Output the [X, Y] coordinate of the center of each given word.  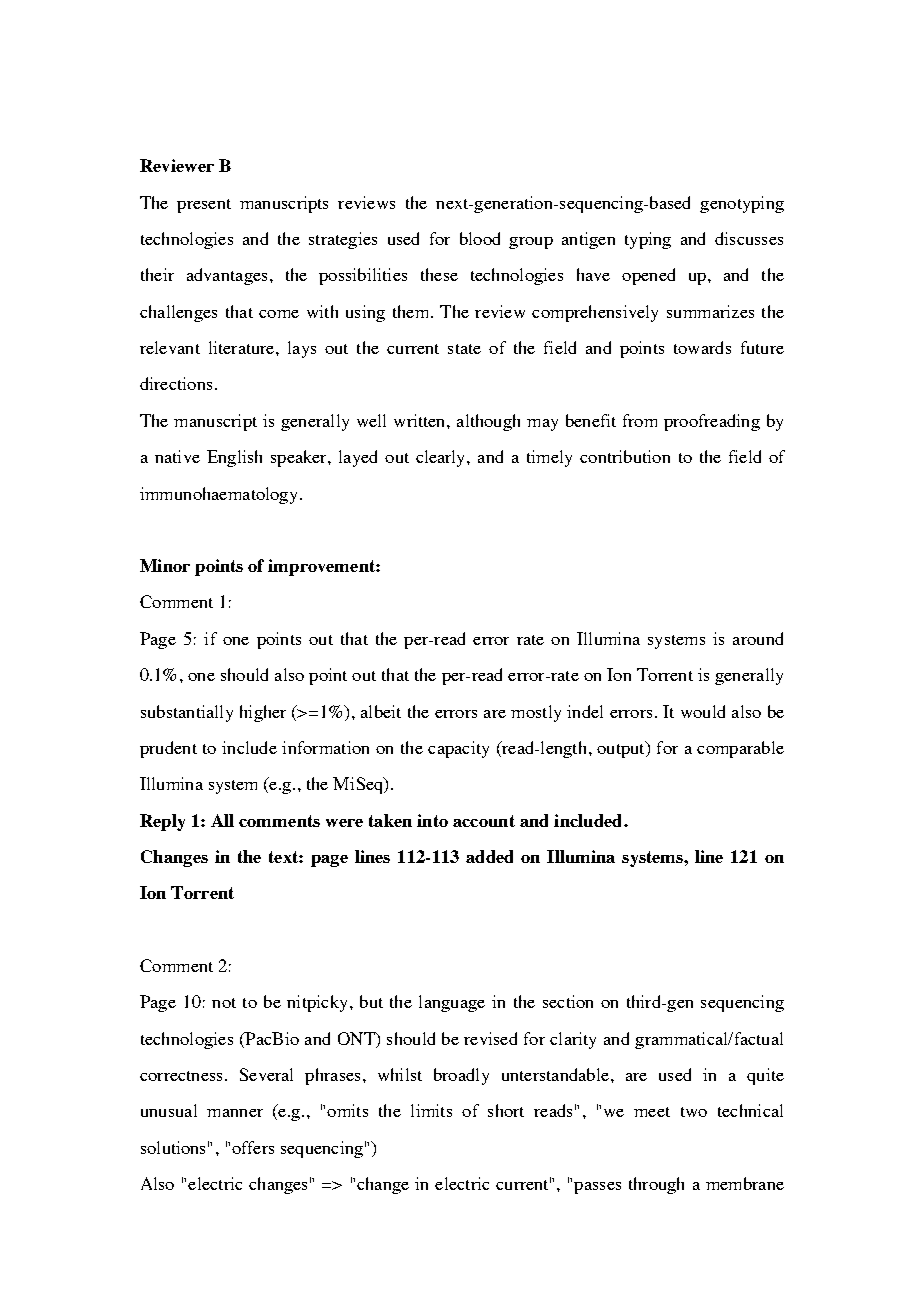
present [204, 206]
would [703, 711]
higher [263, 713]
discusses [749, 238]
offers [253, 1147]
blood [480, 238]
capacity [458, 749]
